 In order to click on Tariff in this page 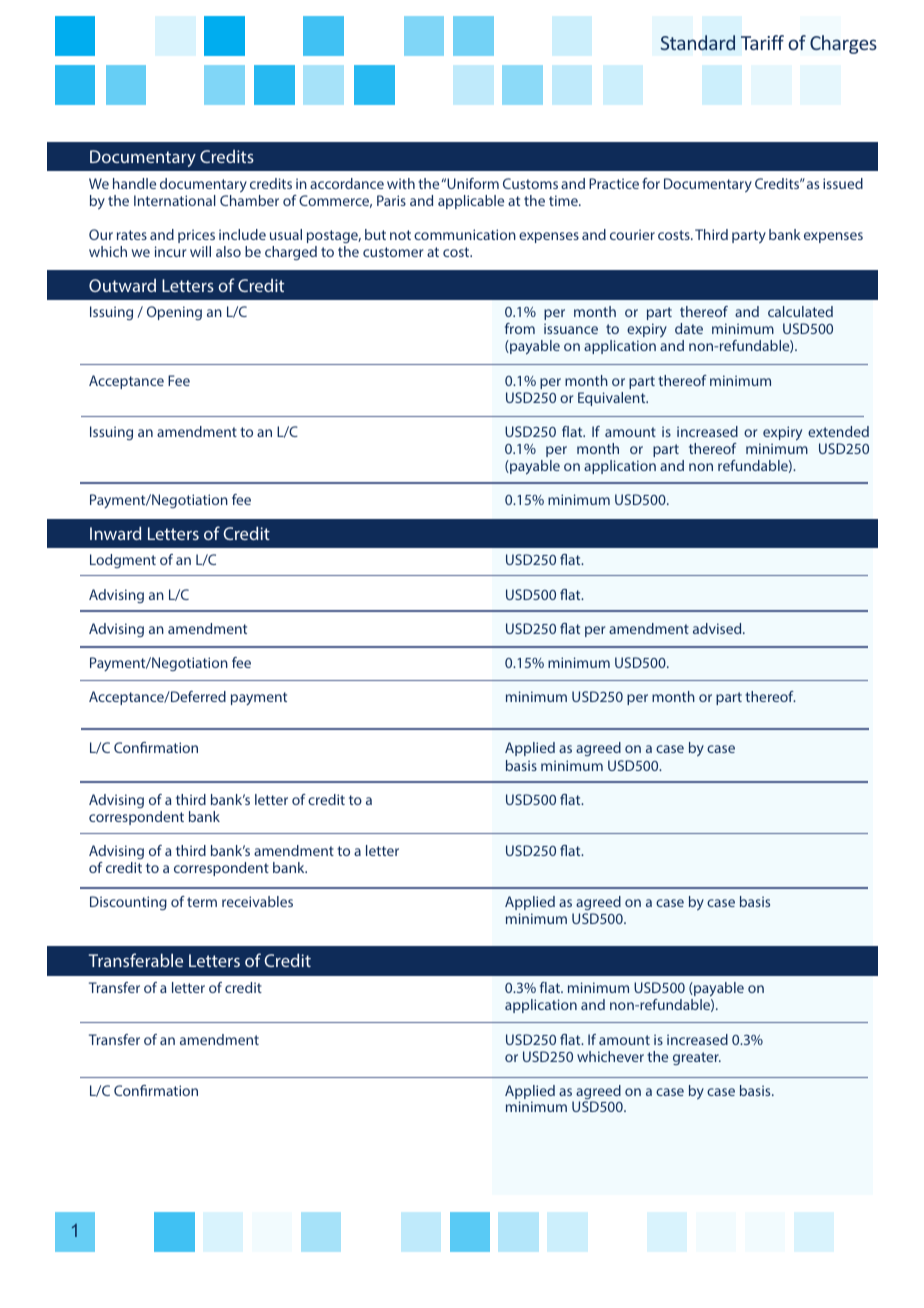, I will do `click(762, 42)`.
